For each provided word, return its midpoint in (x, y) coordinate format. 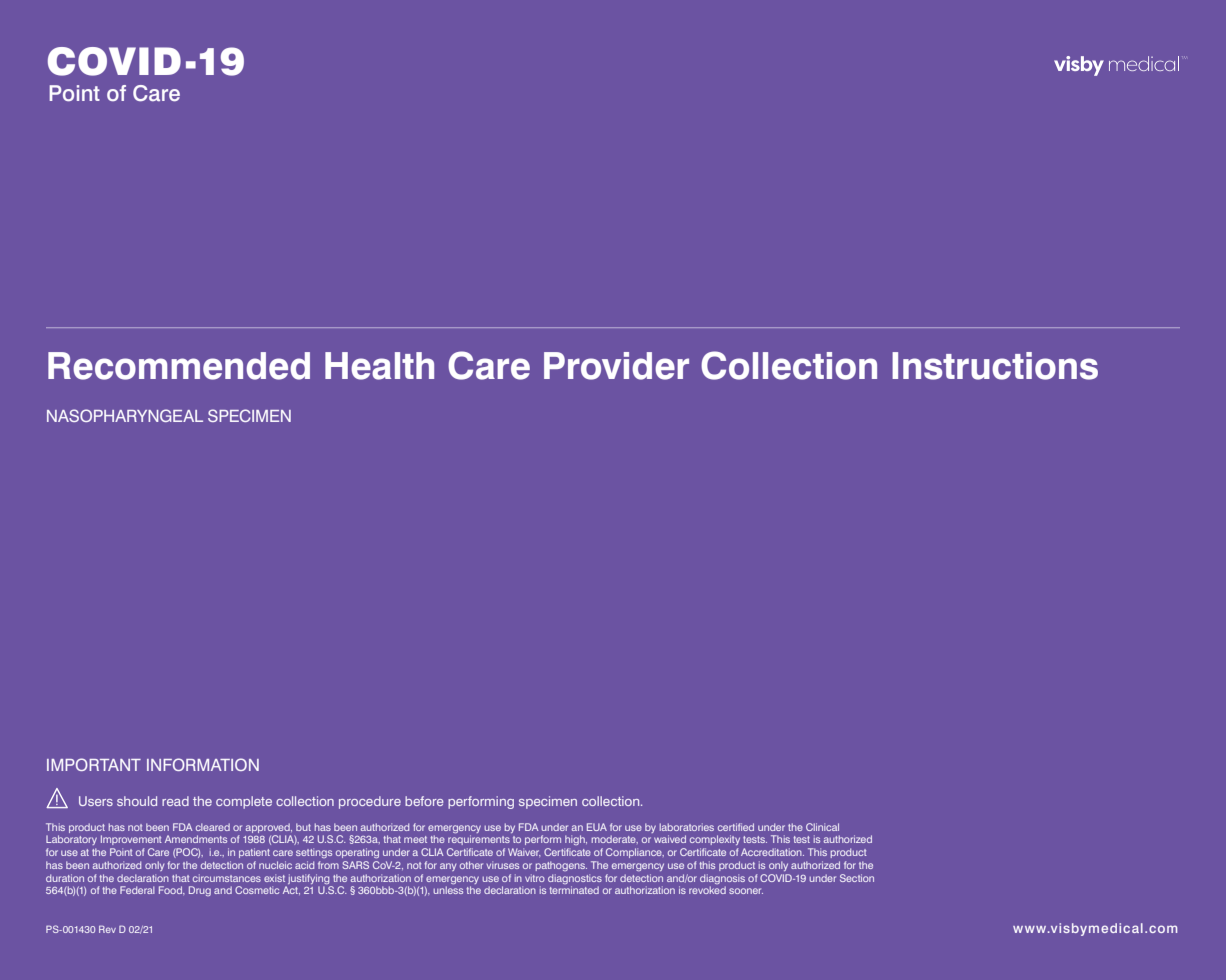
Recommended (179, 366)
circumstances (227, 878)
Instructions (995, 366)
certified (736, 827)
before (424, 801)
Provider (616, 366)
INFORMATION (203, 764)
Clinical (822, 827)
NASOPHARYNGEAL (125, 415)
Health (379, 366)
